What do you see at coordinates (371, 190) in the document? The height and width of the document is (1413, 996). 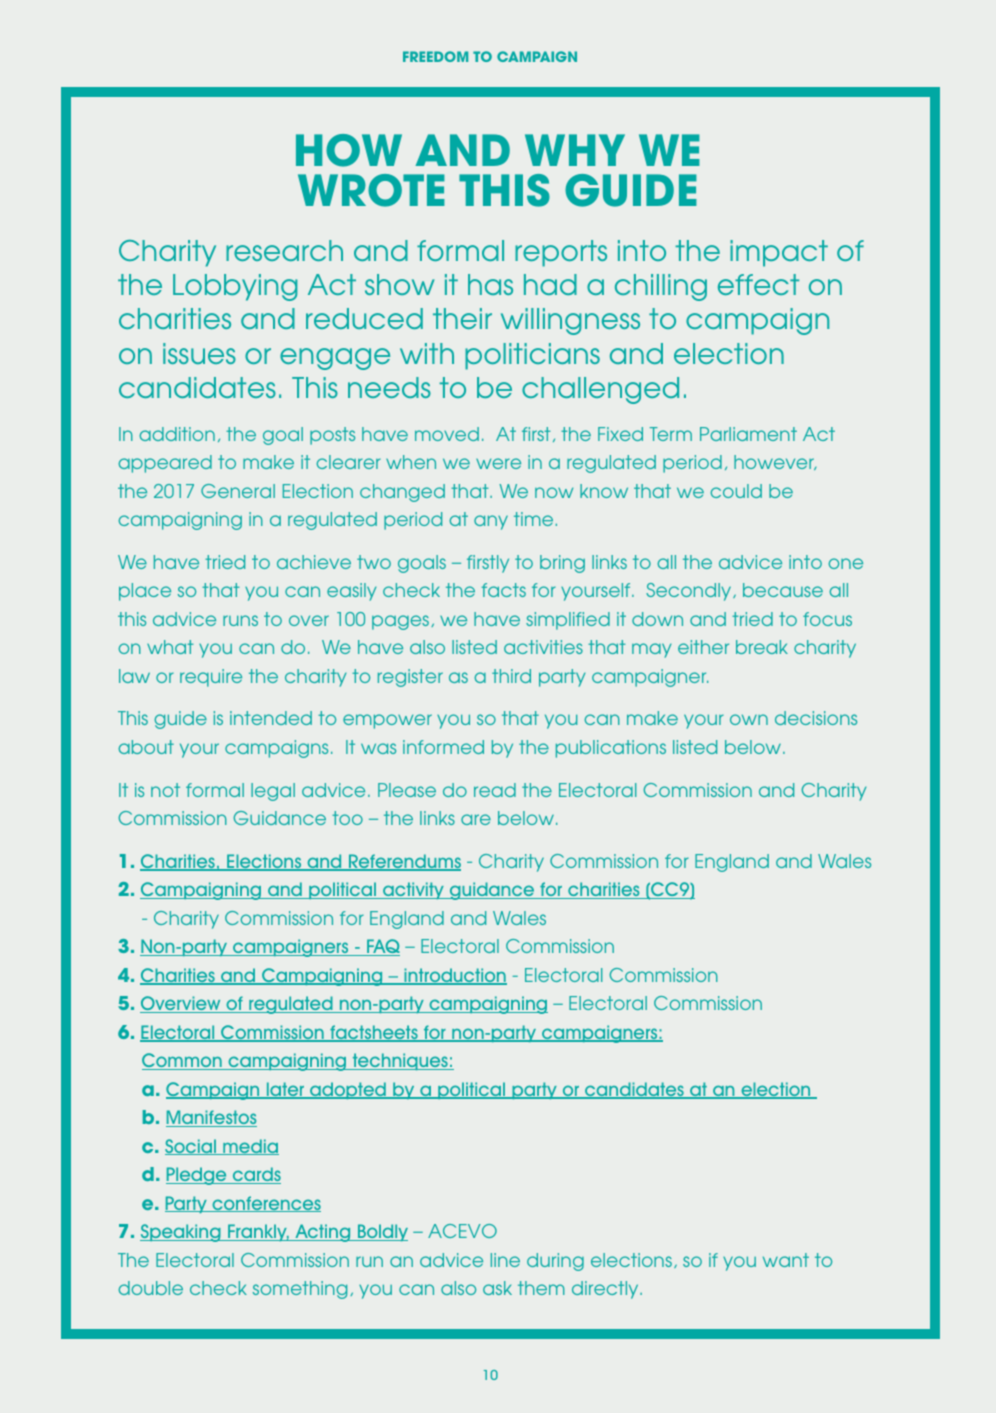 I see `WROTE` at bounding box center [371, 190].
